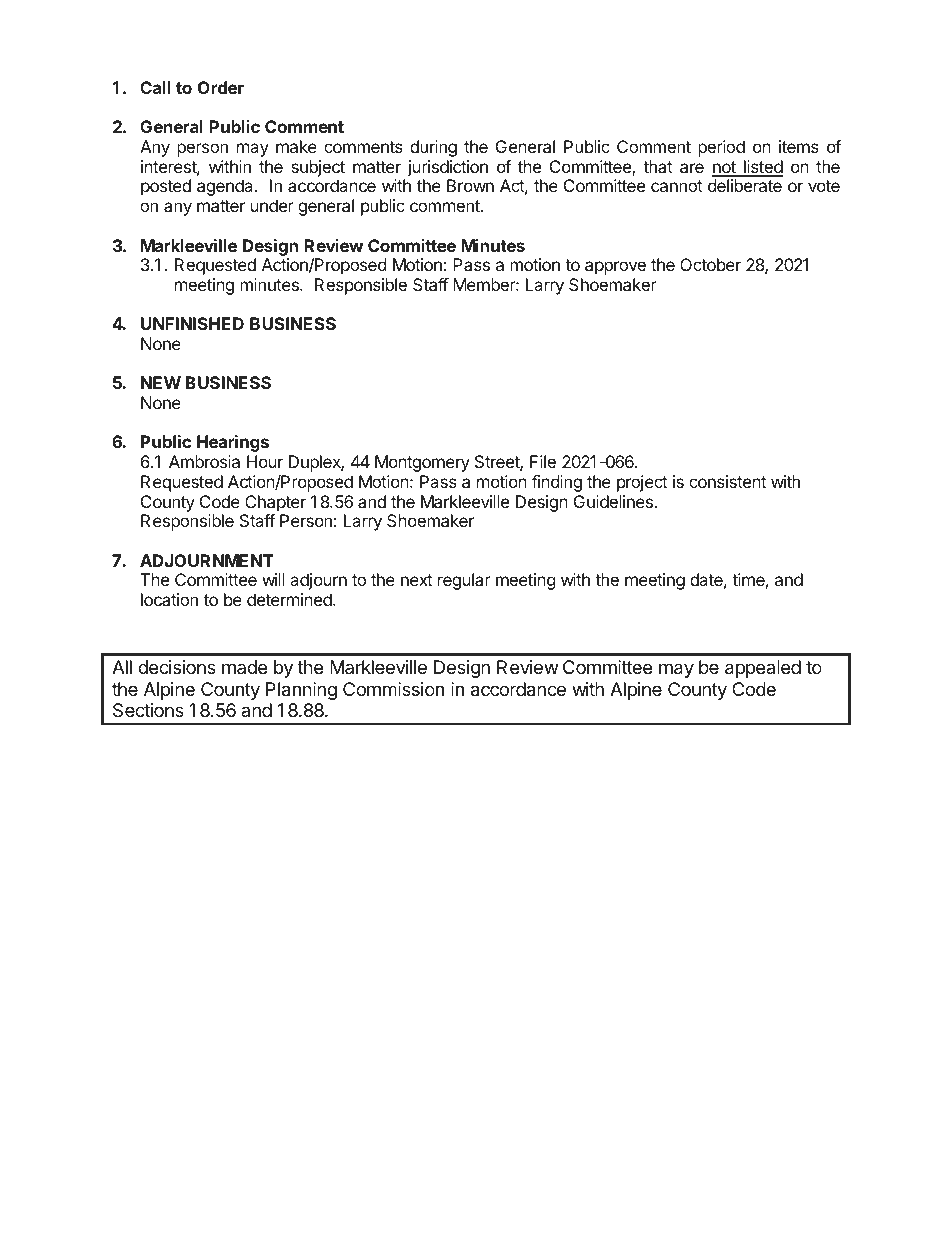 Image resolution: width=952 pixels, height=1233 pixels. Describe the element at coordinates (727, 481) in the page. I see `consistent` at that location.
